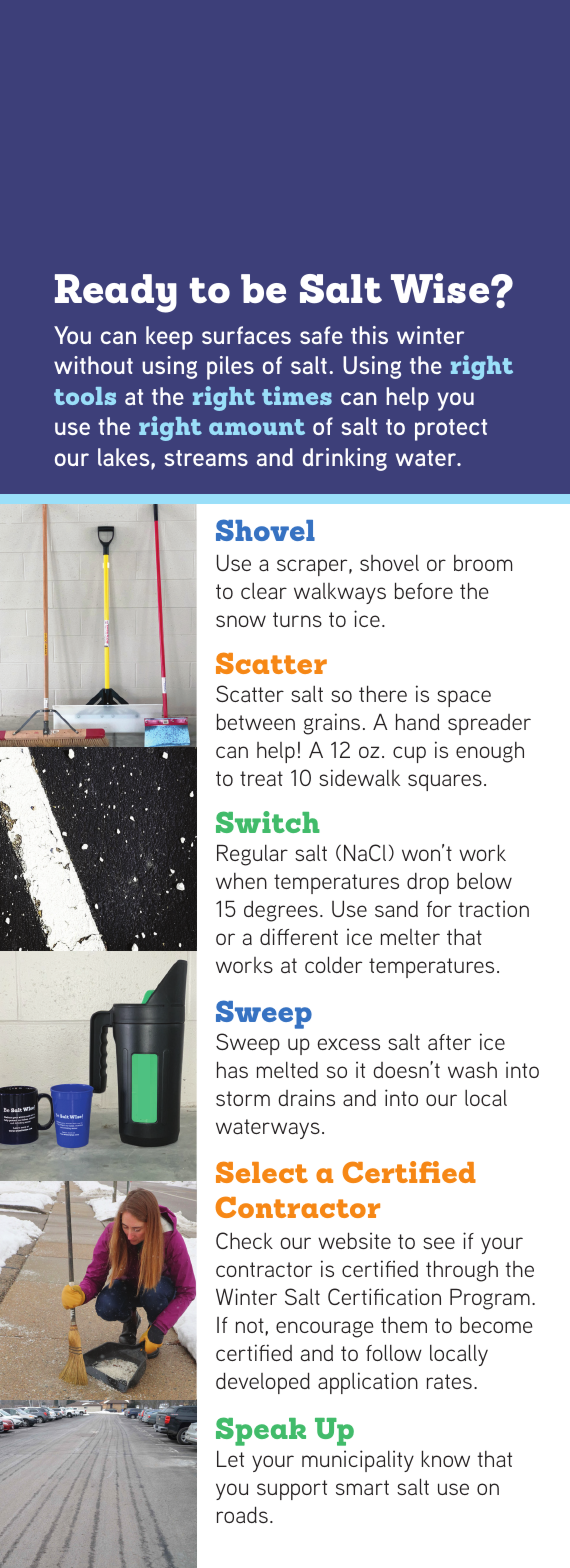 This screenshot has height=1568, width=570. What do you see at coordinates (321, 335) in the screenshot?
I see `safe` at bounding box center [321, 335].
